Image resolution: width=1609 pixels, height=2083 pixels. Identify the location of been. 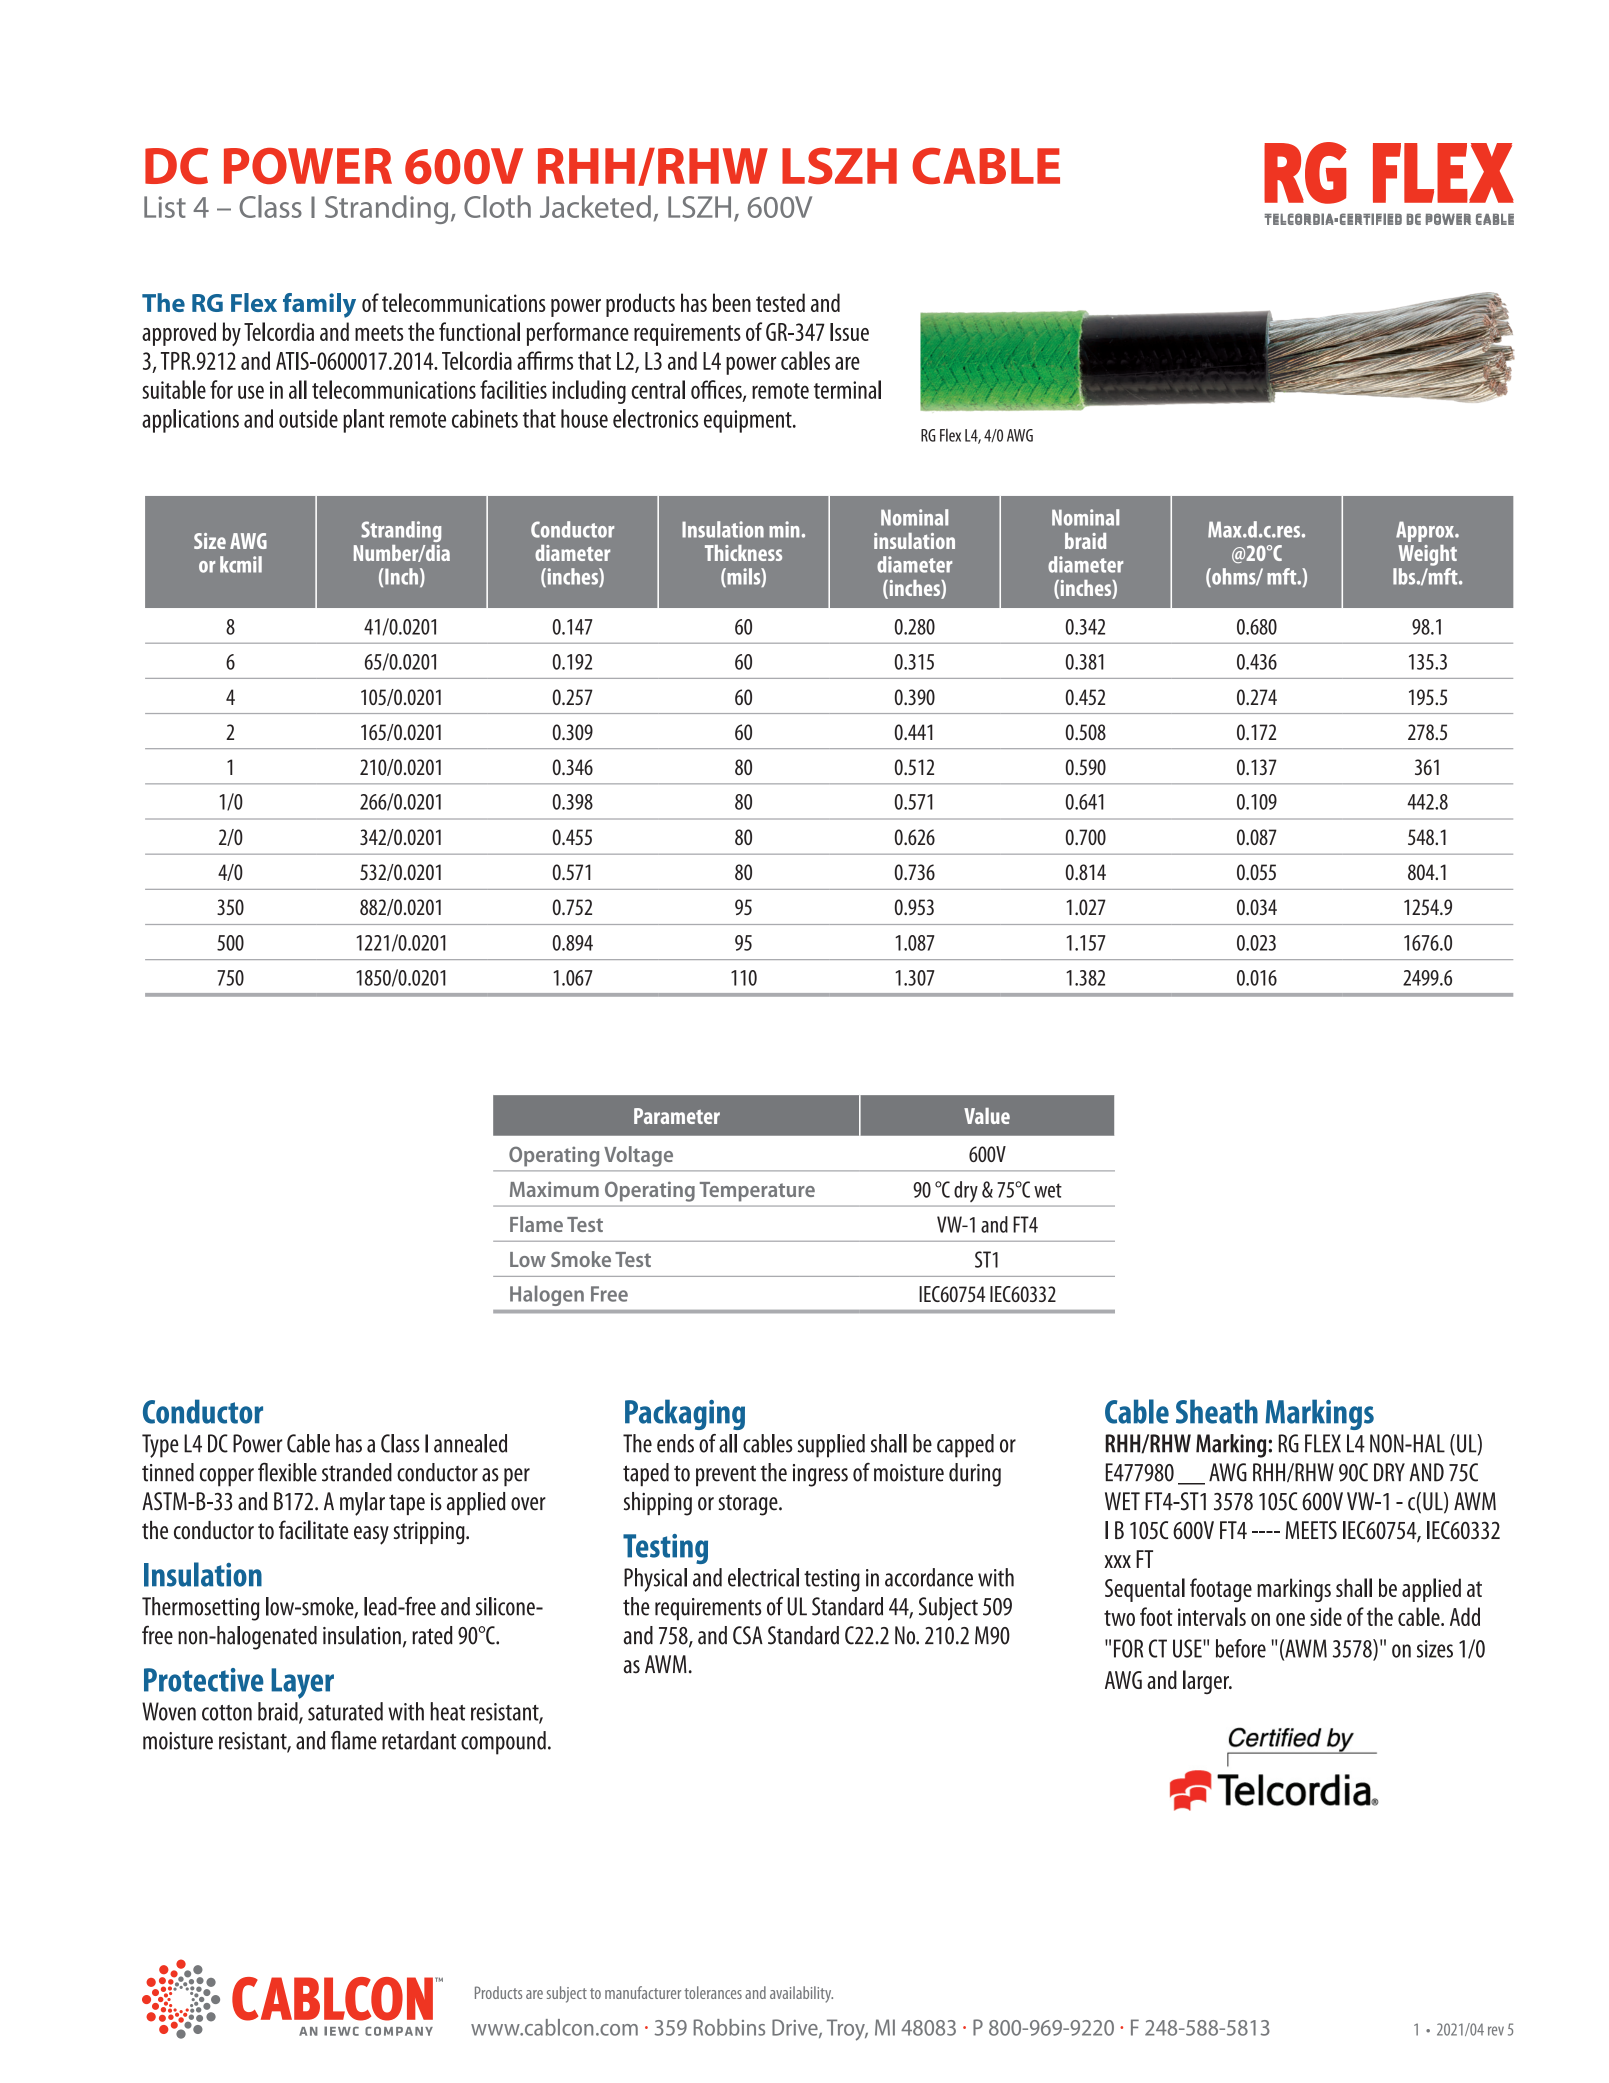
(732, 302).
